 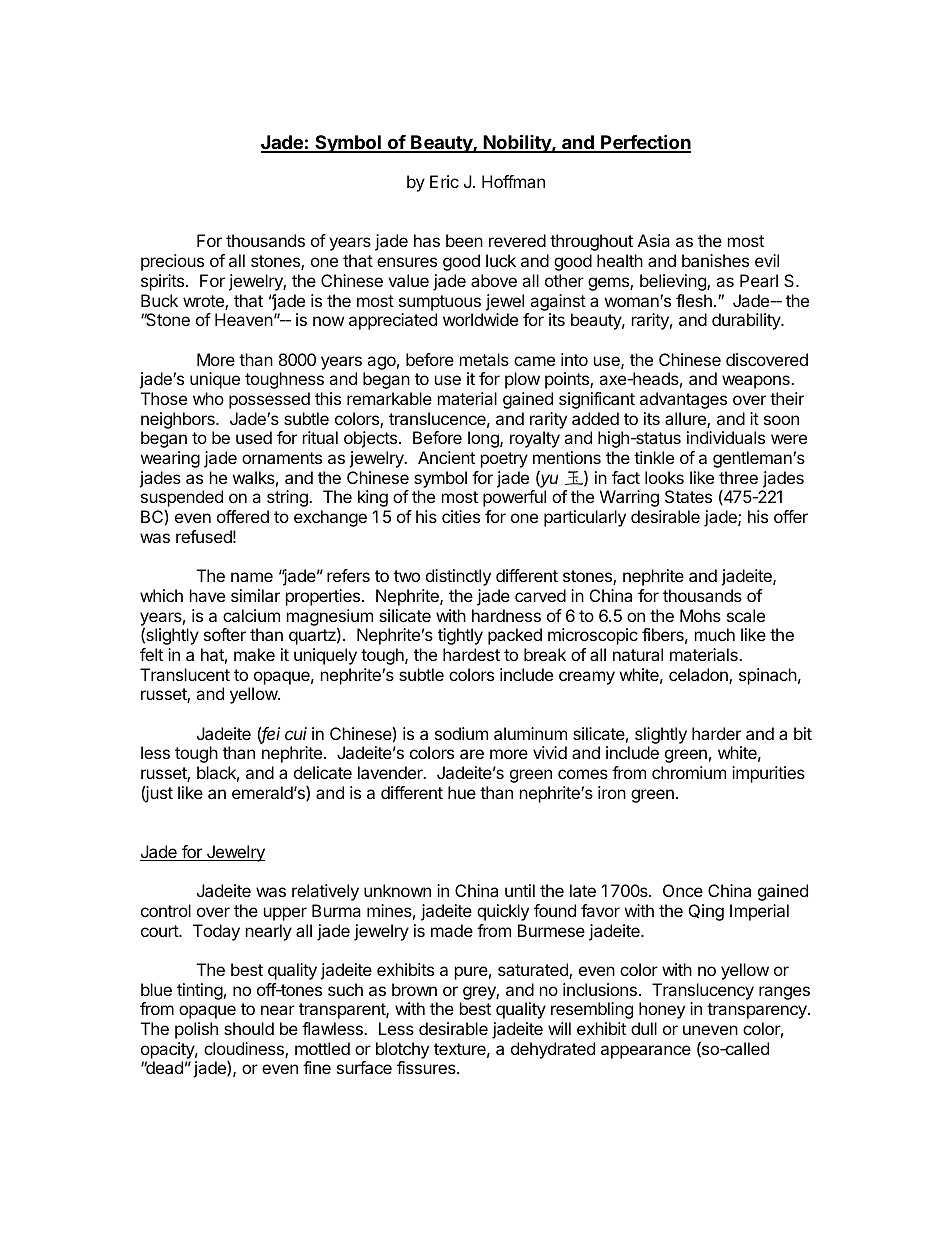 I want to click on precious, so click(x=172, y=262).
